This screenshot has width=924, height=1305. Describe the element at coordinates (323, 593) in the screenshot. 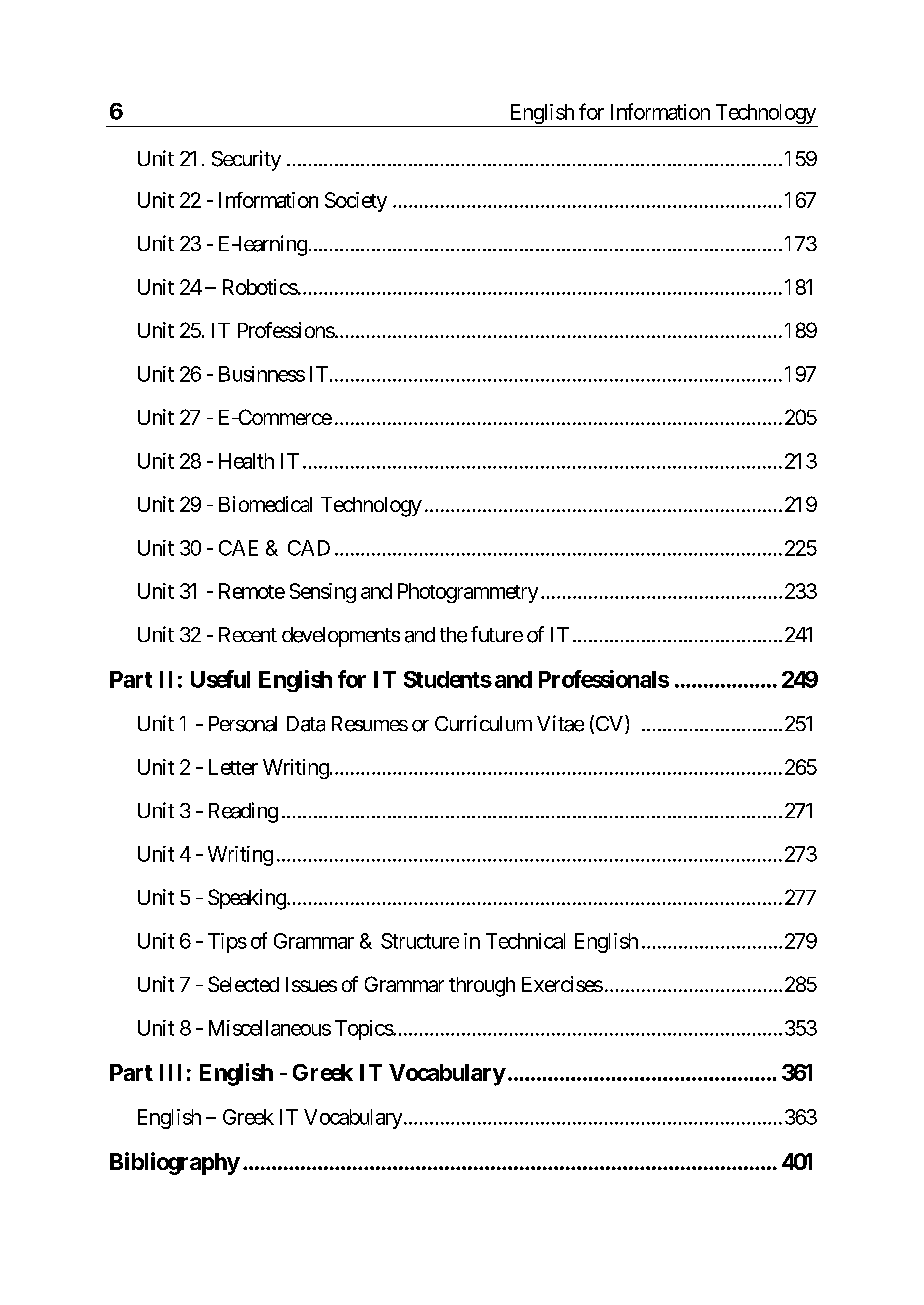

I see `Sensing` at that location.
